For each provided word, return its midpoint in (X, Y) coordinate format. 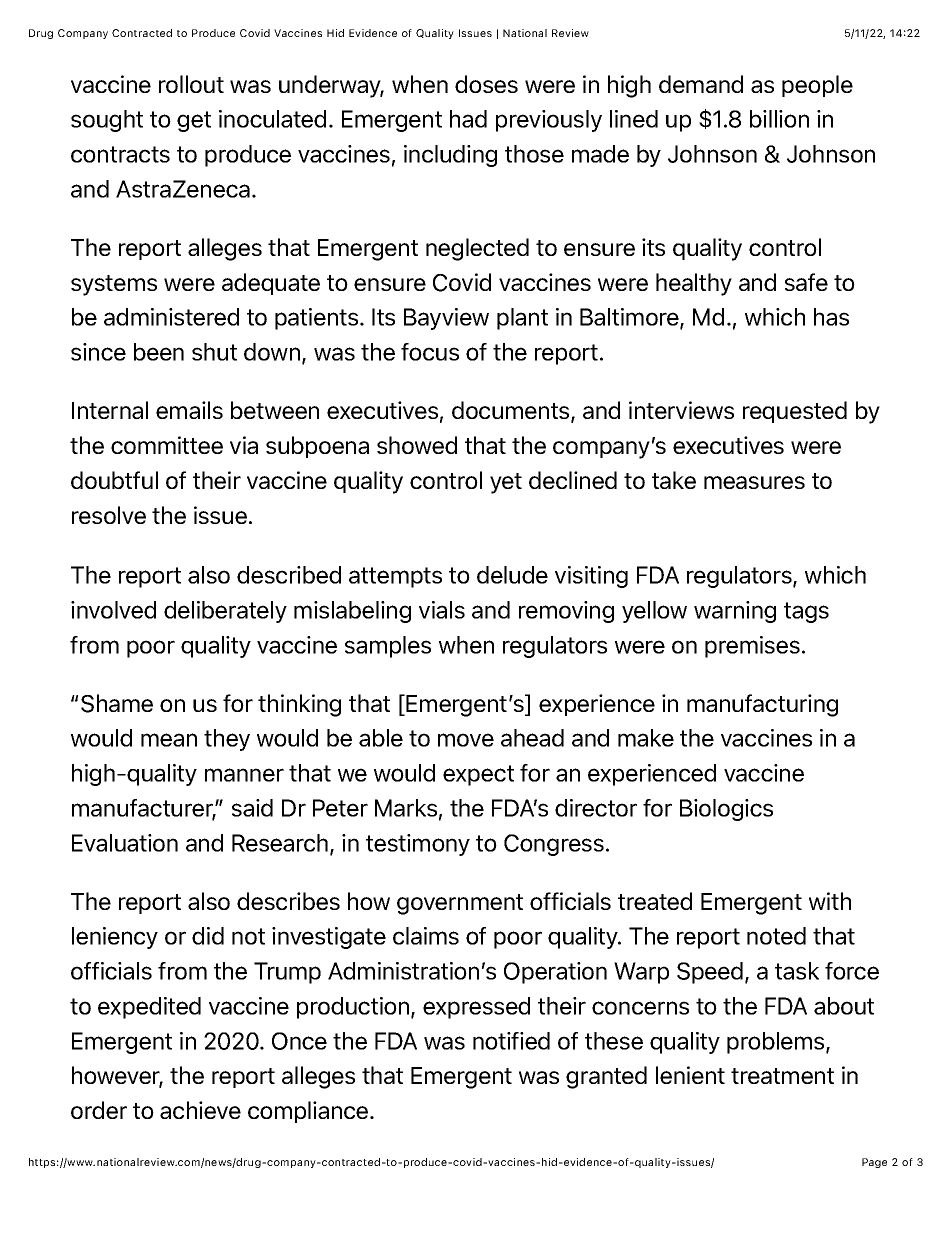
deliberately (225, 612)
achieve (200, 1110)
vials (442, 610)
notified (511, 1041)
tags (806, 612)
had (468, 119)
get (194, 121)
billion (779, 119)
